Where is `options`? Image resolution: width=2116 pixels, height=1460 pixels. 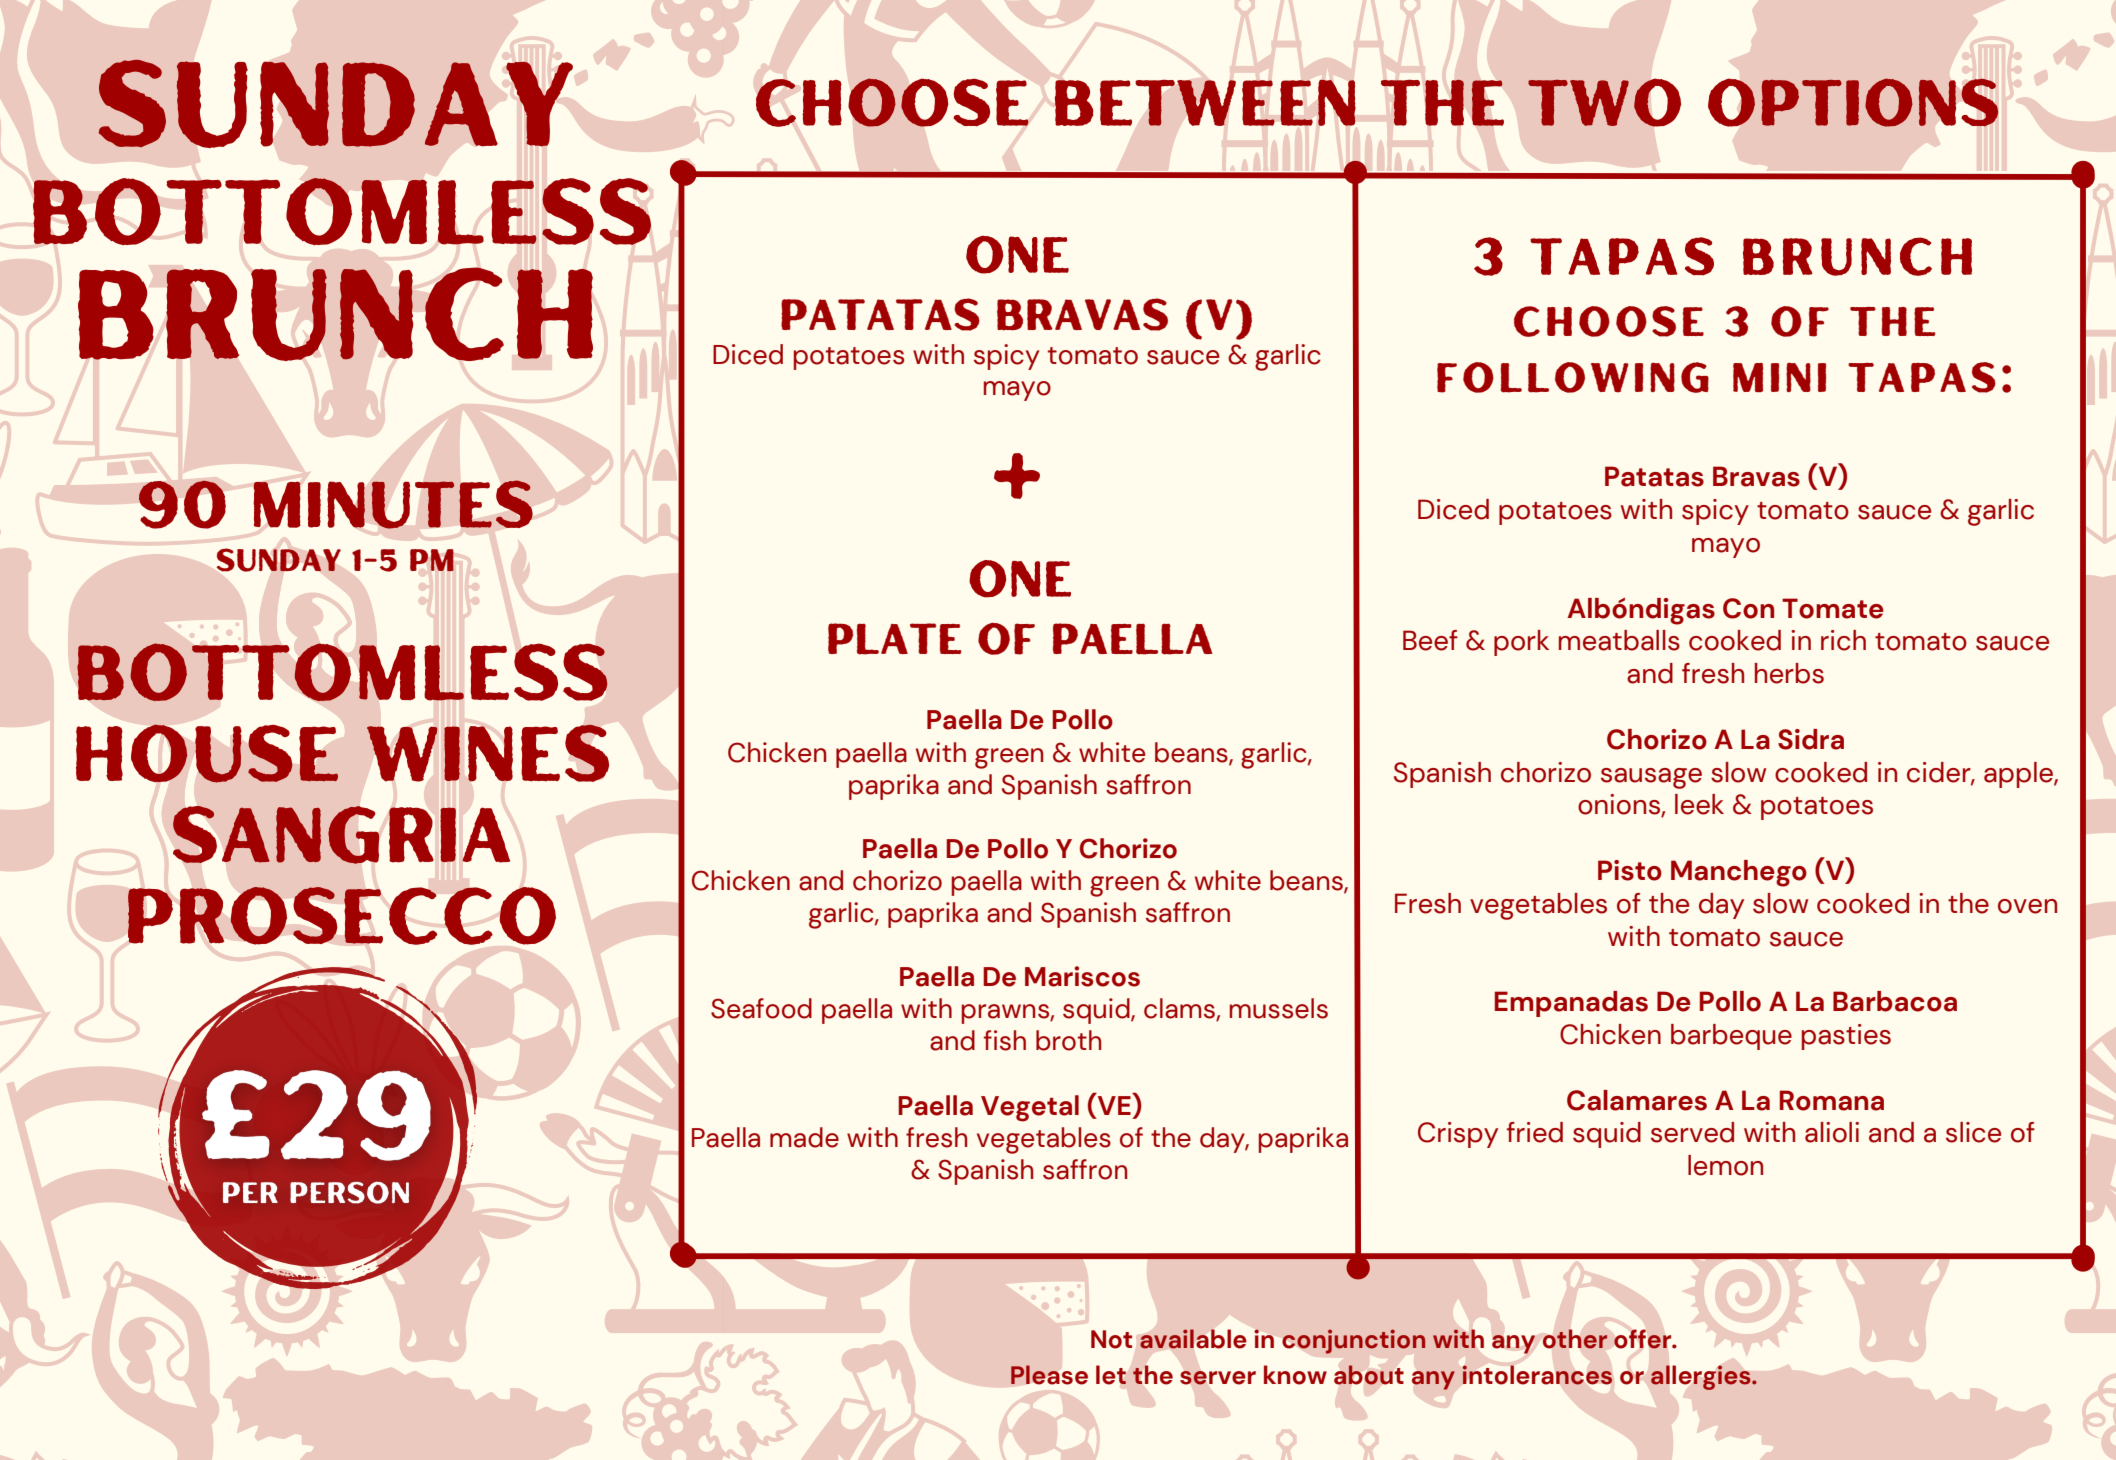 options is located at coordinates (1853, 102).
